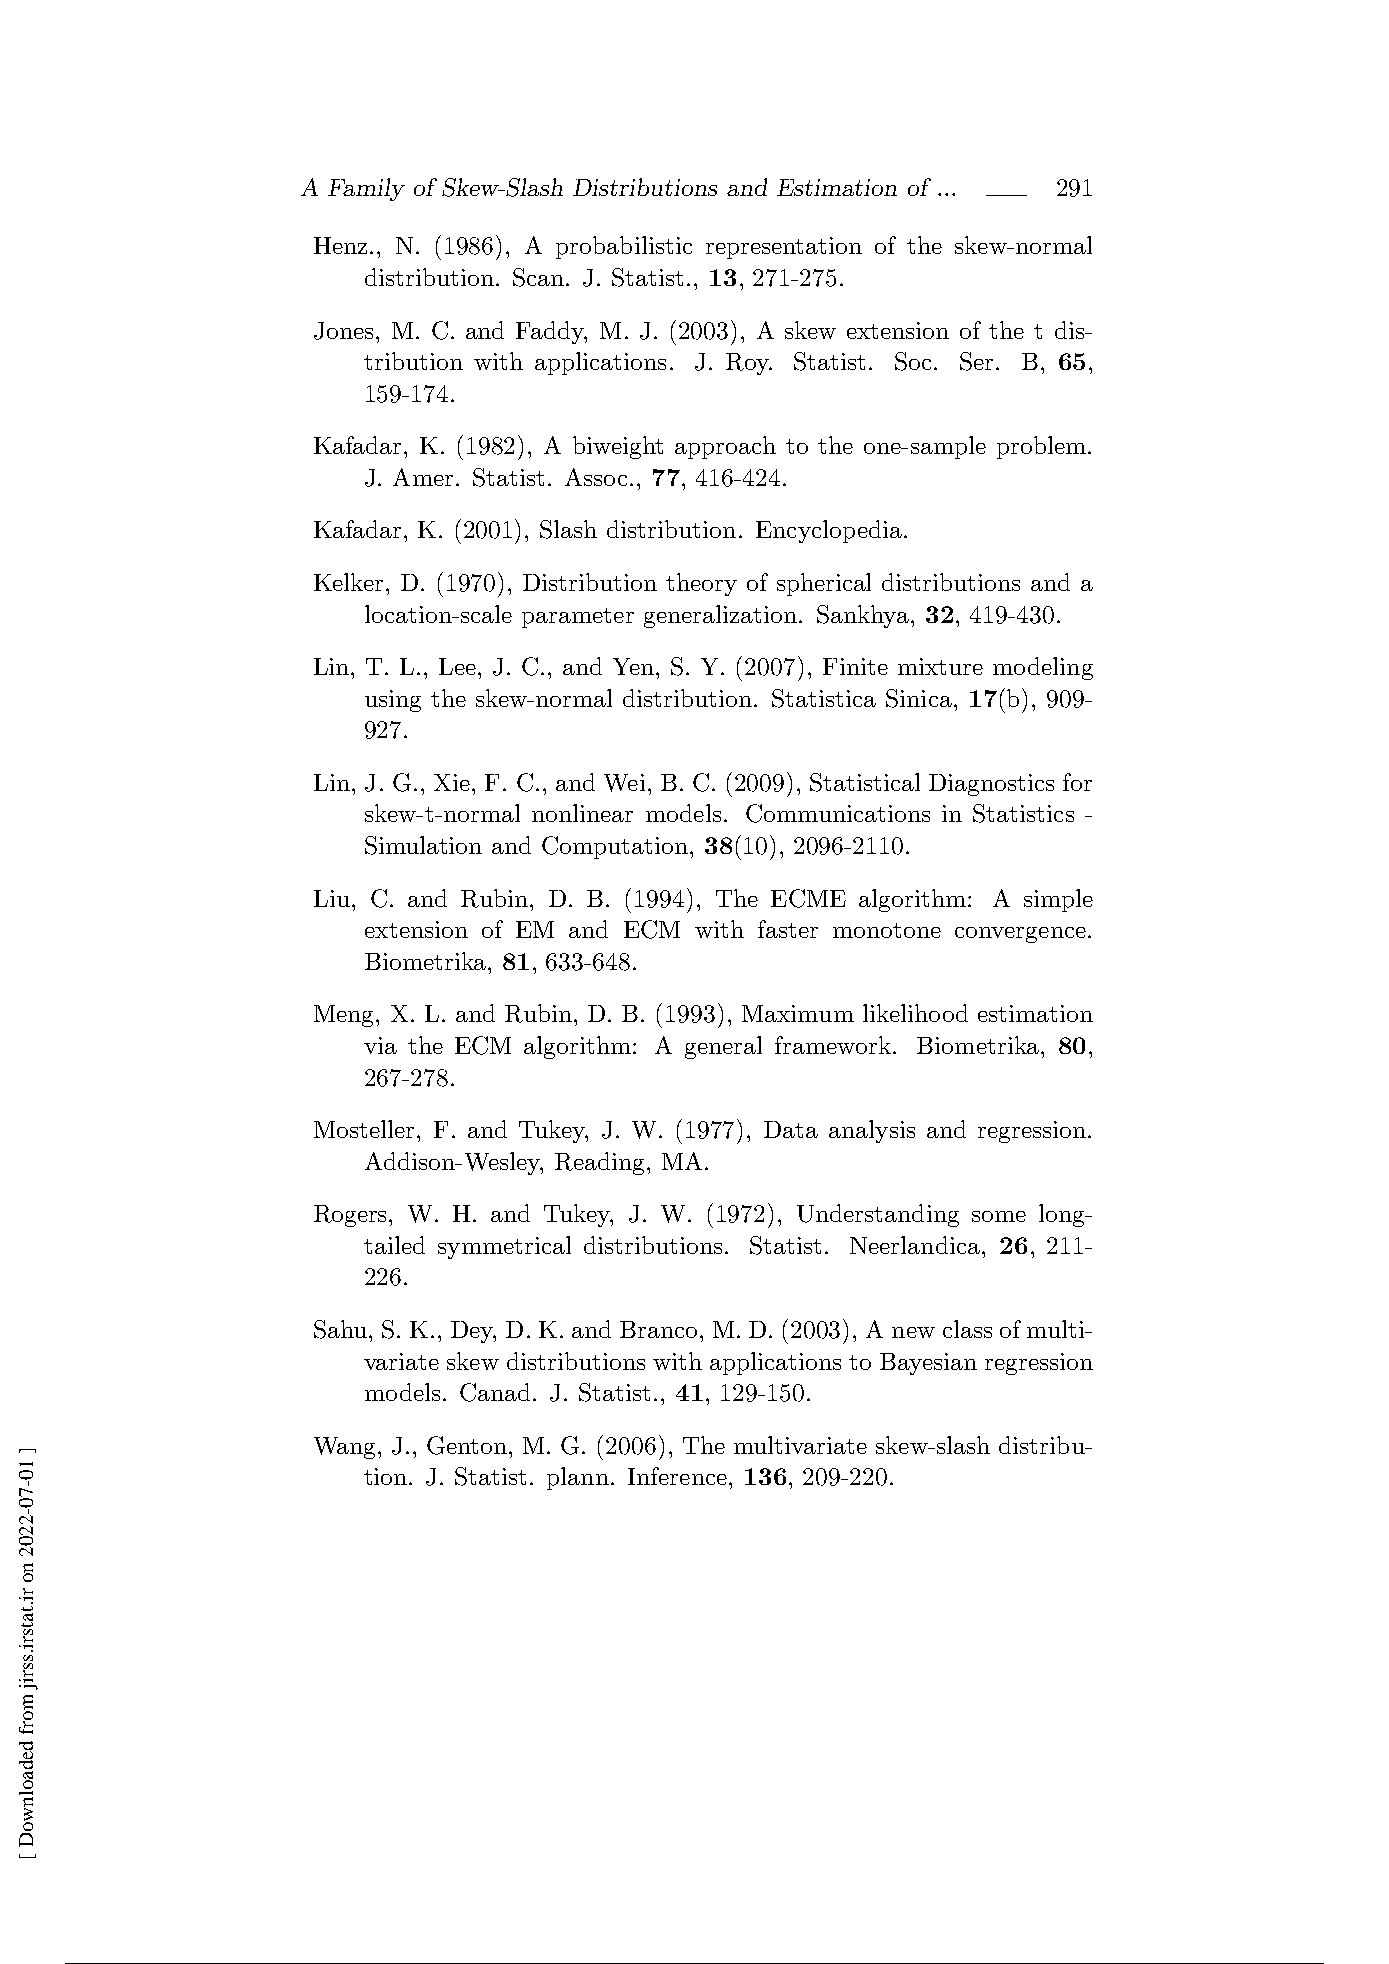 This screenshot has width=1389, height=1964. Describe the element at coordinates (599, 1163) in the screenshot. I see `Reading` at that location.
